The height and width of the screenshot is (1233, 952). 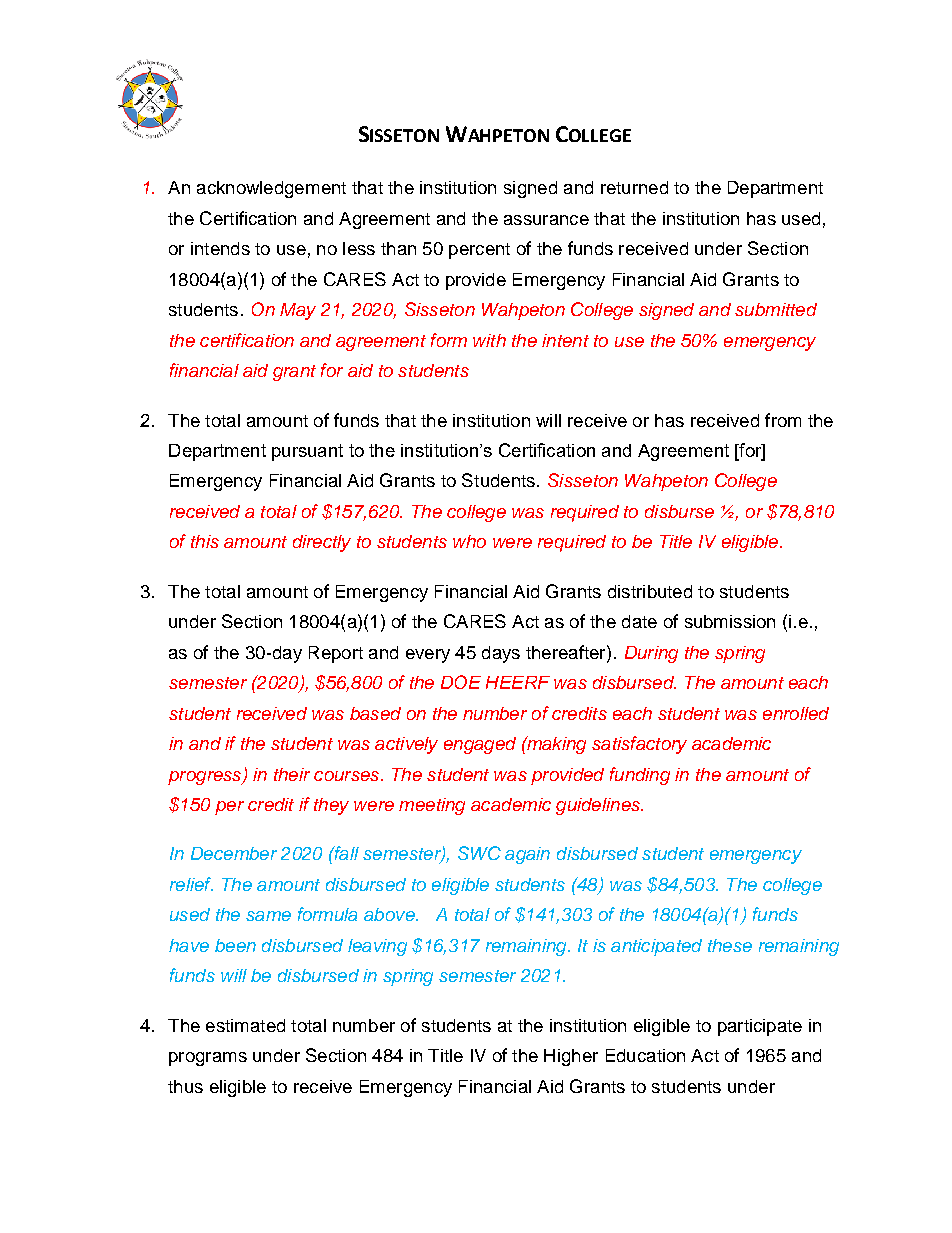 I want to click on Higher, so click(x=571, y=1057).
